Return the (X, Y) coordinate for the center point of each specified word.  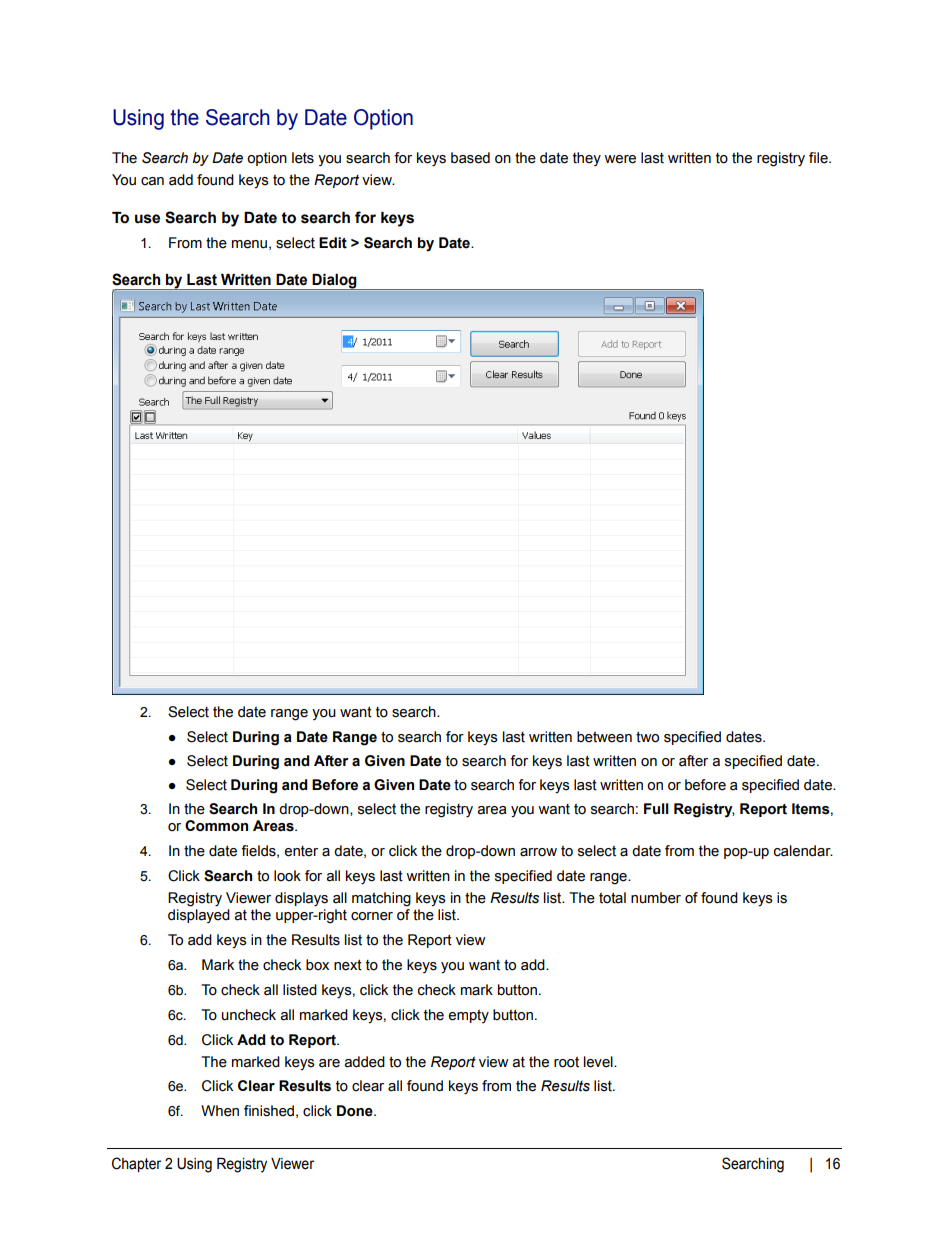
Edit (333, 243)
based (470, 158)
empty (468, 1016)
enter (301, 851)
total (612, 898)
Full (656, 809)
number (656, 898)
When (220, 1111)
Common (216, 826)
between (604, 737)
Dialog (335, 282)
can (152, 181)
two (647, 737)
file (819, 158)
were (620, 159)
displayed (199, 916)
